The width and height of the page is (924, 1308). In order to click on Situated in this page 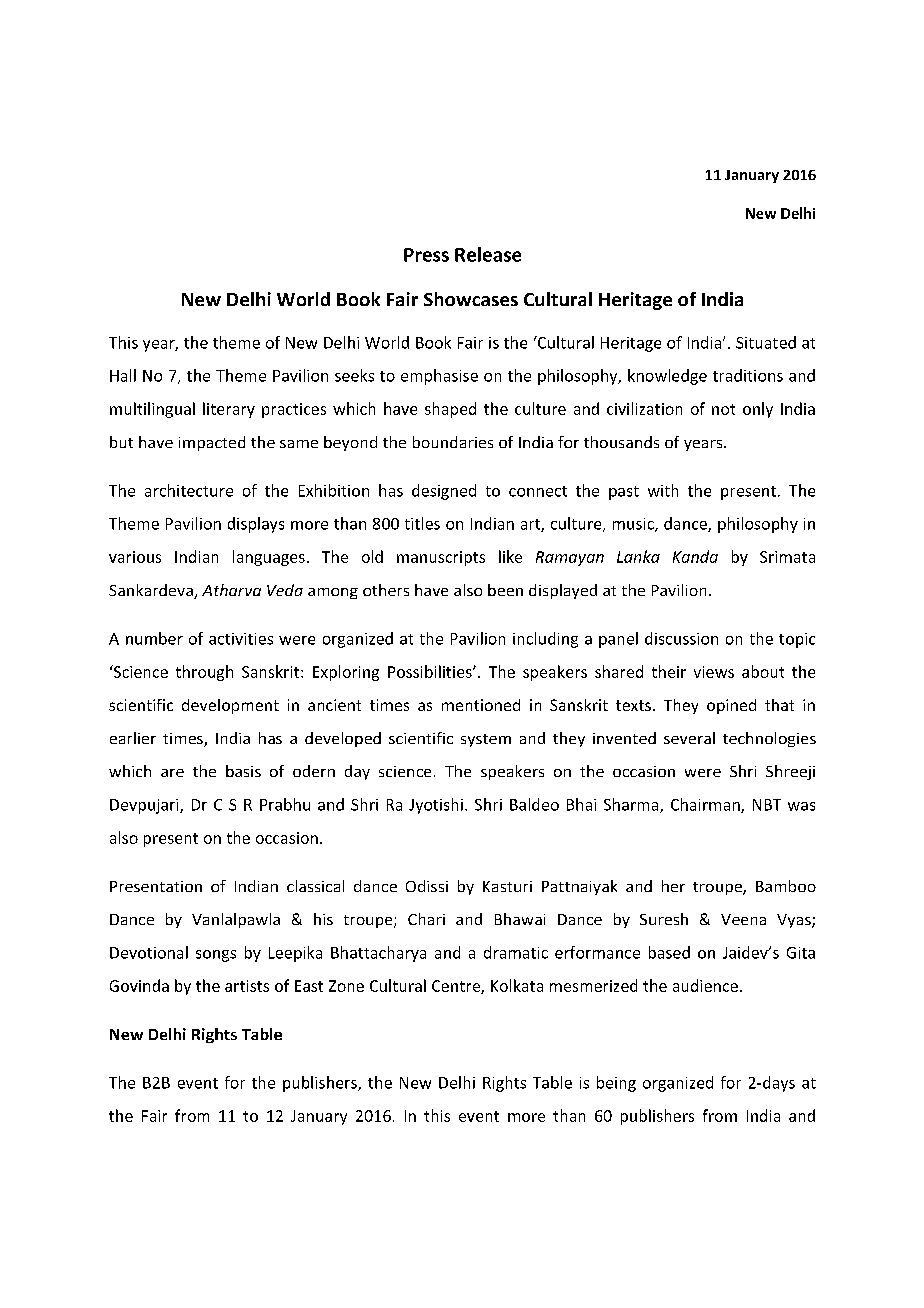, I will do `click(766, 342)`.
